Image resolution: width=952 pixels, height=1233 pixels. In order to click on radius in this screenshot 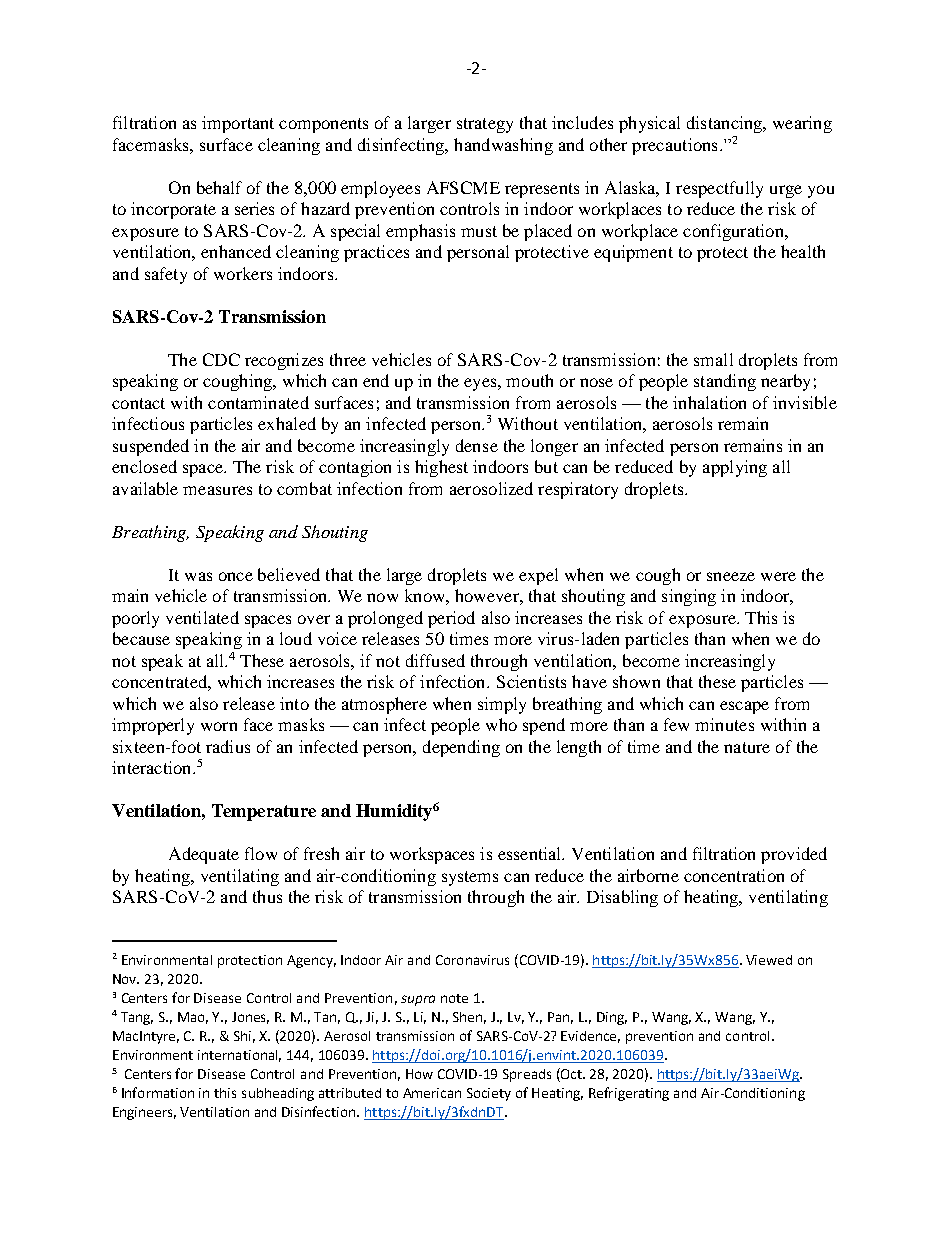, I will do `click(228, 746)`.
